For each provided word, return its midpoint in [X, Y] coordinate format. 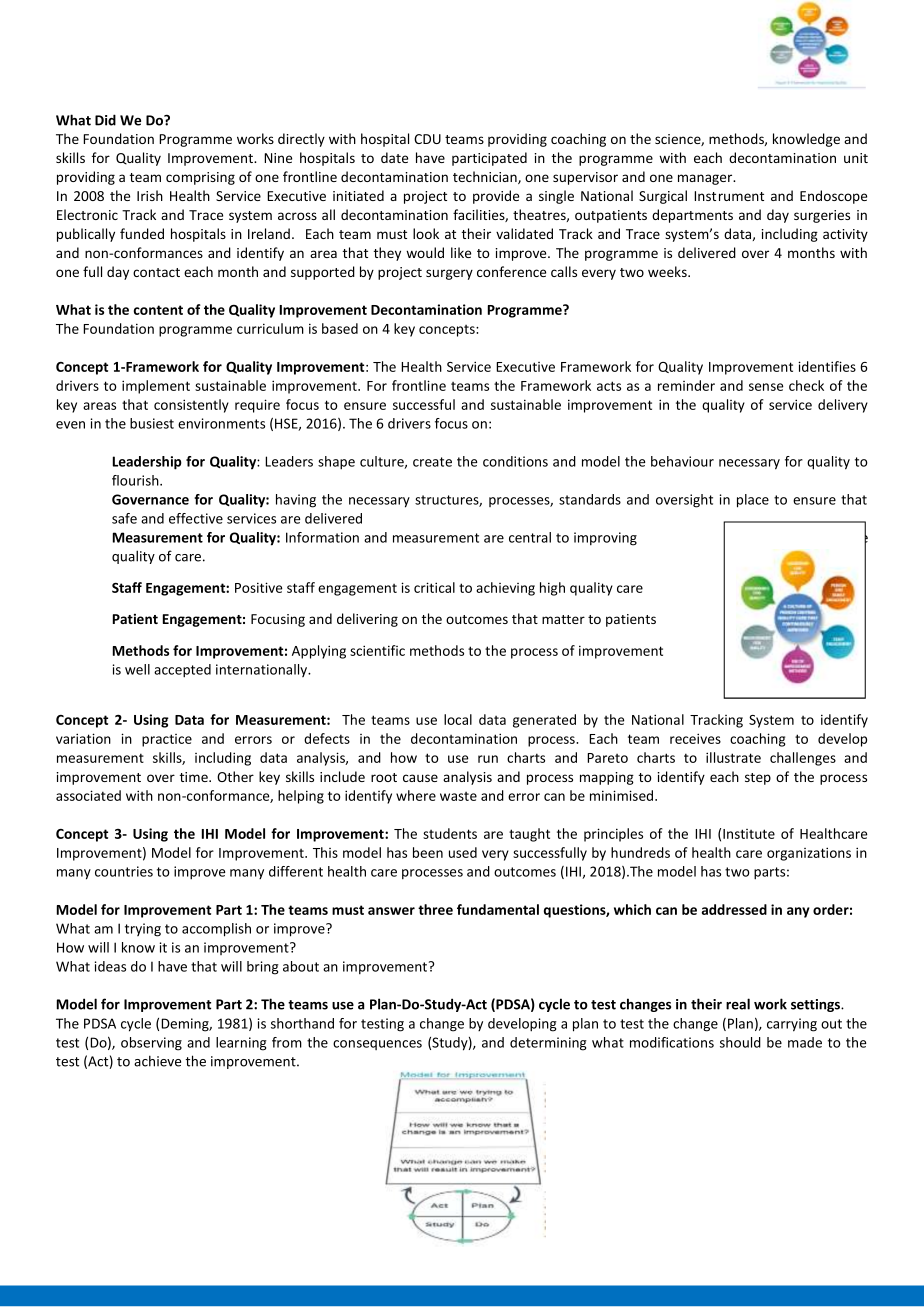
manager [706, 179]
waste [458, 796]
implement [156, 387]
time [195, 777]
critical [434, 587]
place [753, 501]
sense [766, 387]
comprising [200, 178]
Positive [258, 587]
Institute [749, 834]
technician [486, 177]
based [340, 328]
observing [151, 1044]
